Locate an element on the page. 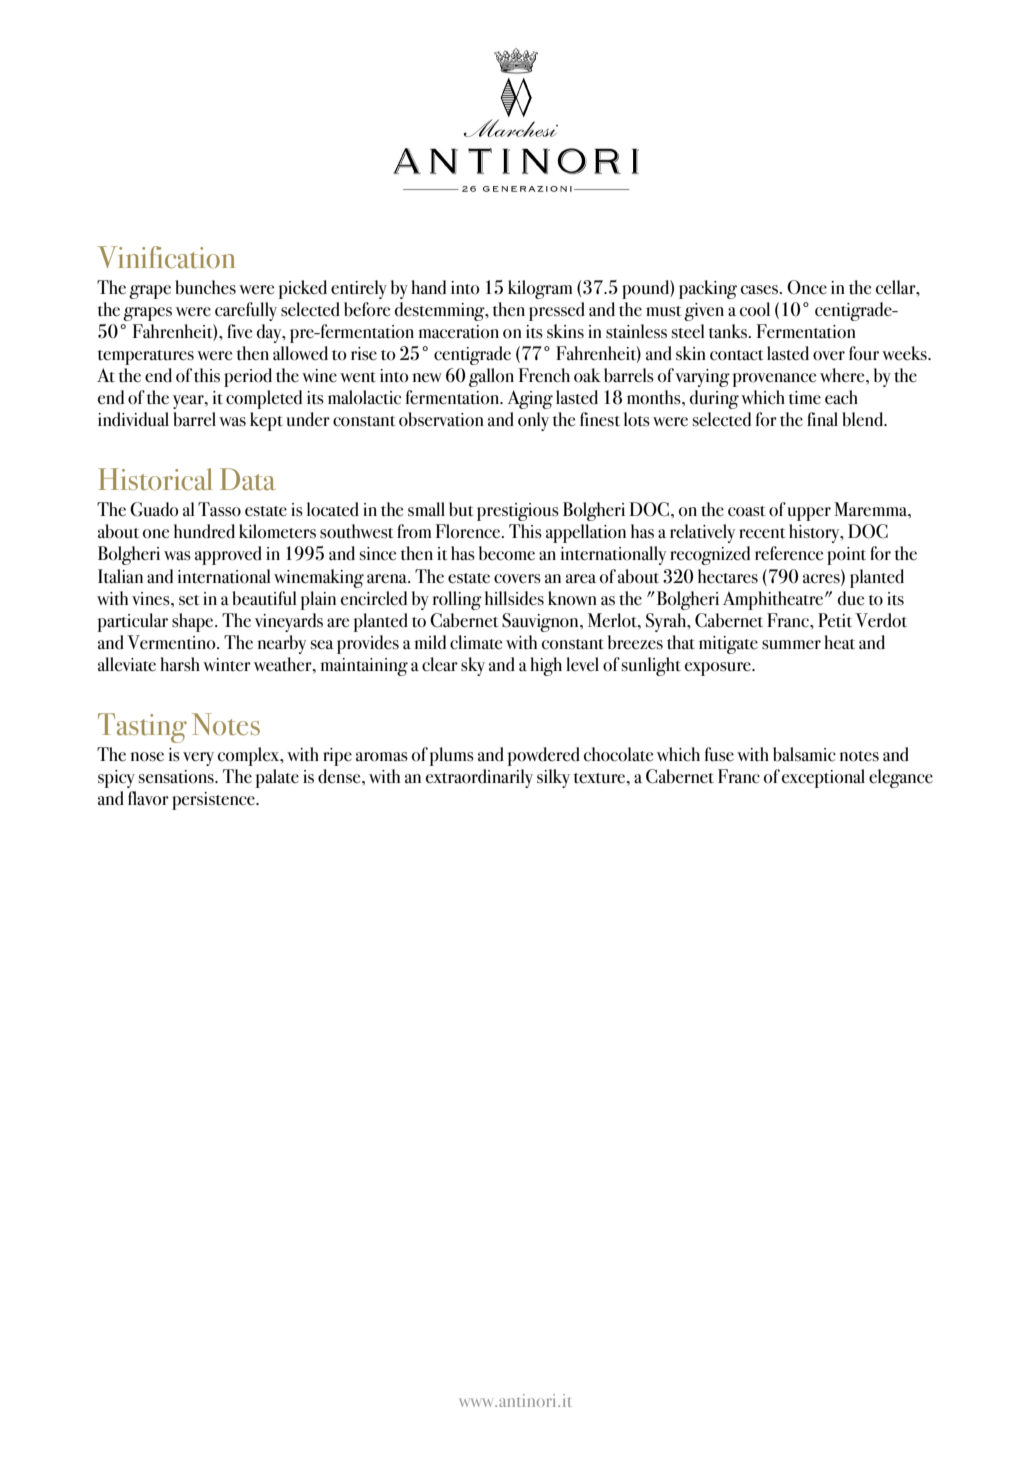 The width and height of the page is (1032, 1461). final is located at coordinates (822, 419).
